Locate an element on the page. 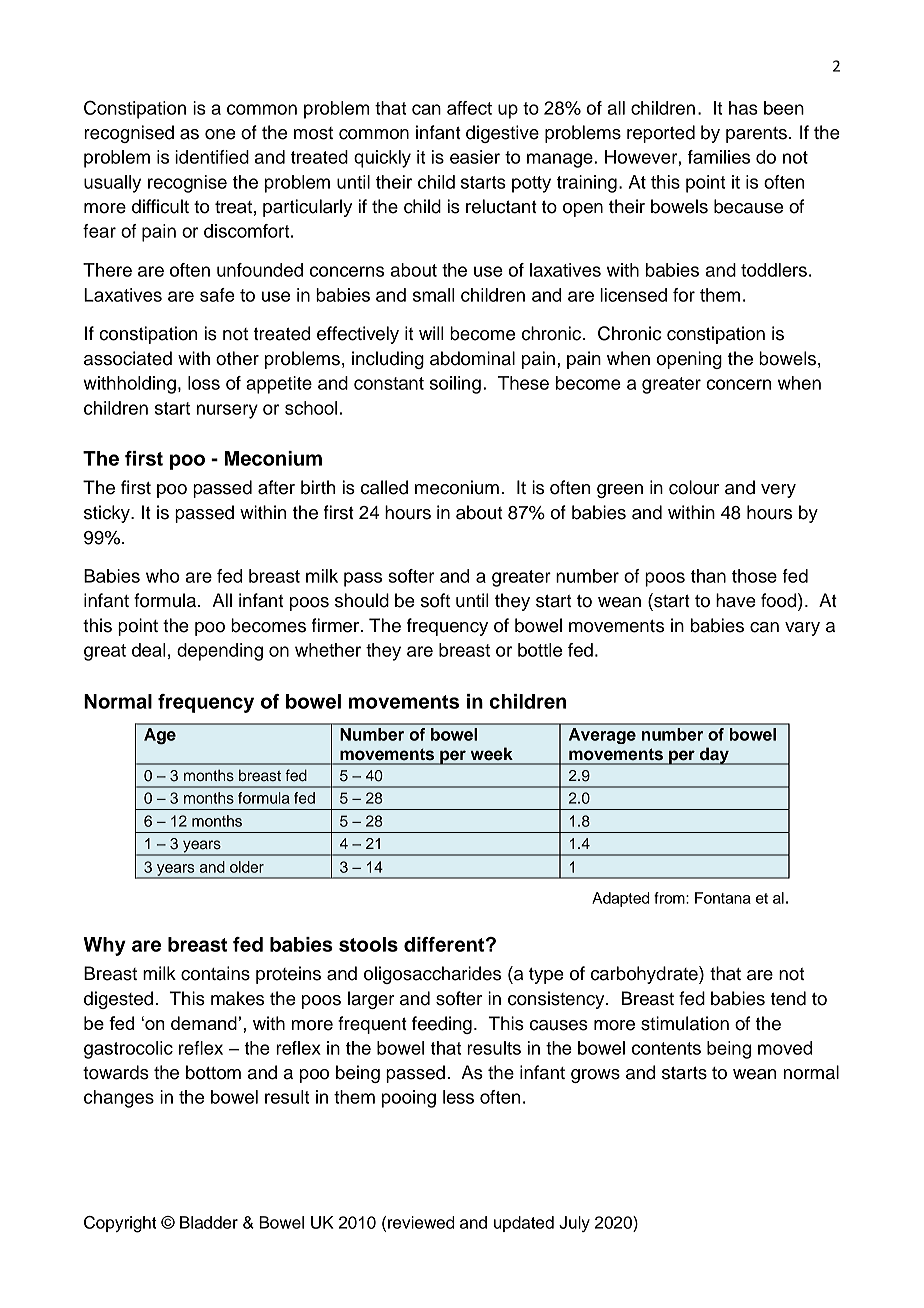 Image resolution: width=924 pixels, height=1308 pixels. easier is located at coordinates (475, 157).
